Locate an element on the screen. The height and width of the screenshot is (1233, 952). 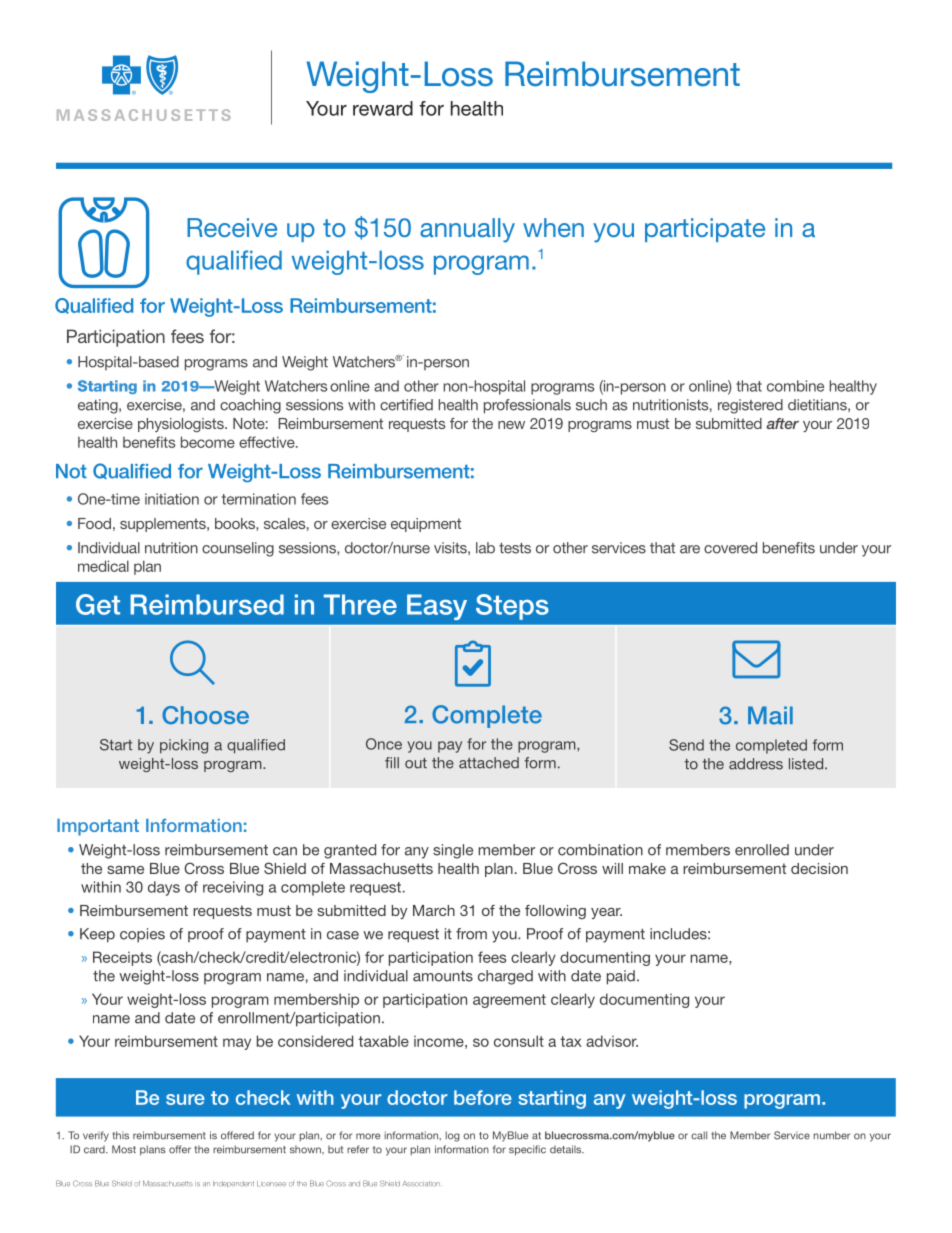
reward is located at coordinates (383, 108).
